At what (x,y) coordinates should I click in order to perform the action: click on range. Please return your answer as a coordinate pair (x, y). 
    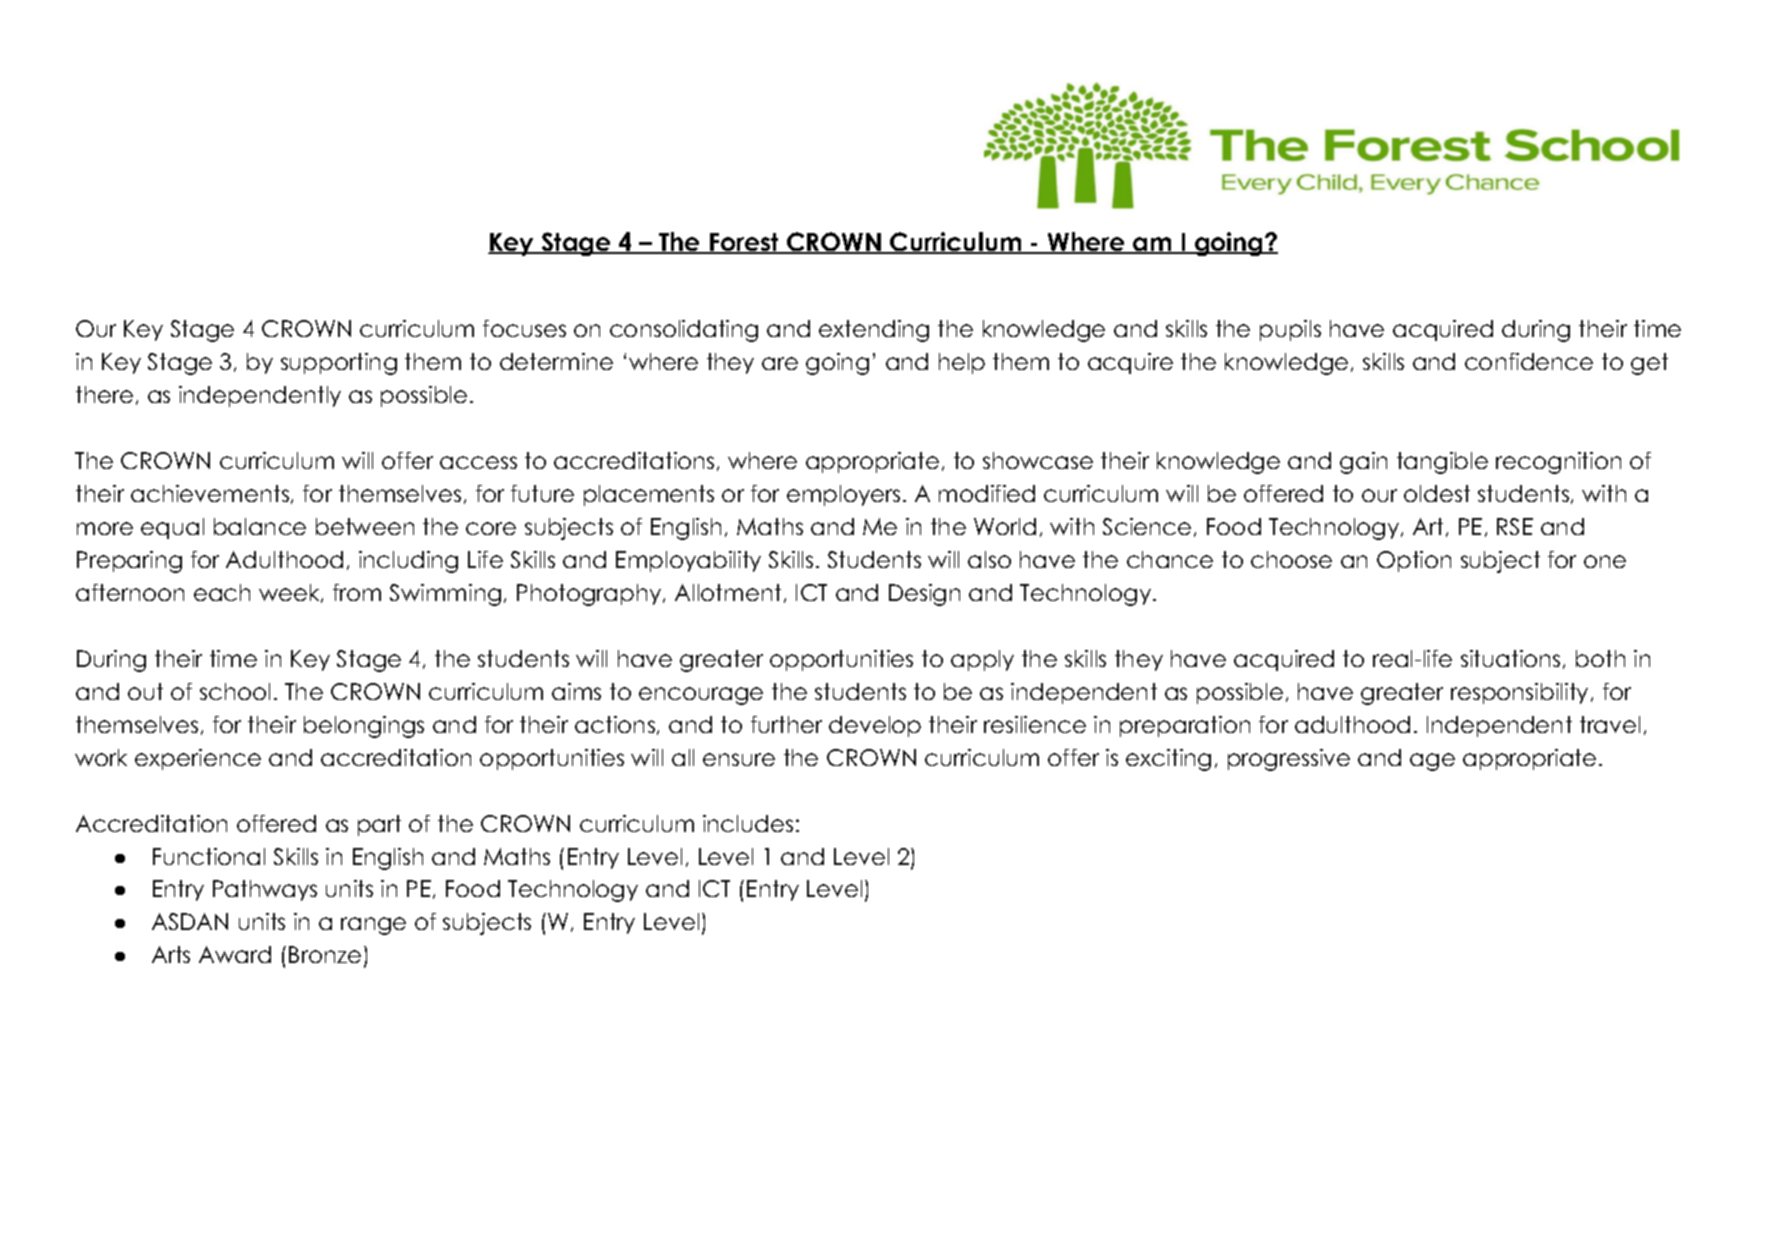
    Looking at the image, I should click on (373, 926).
